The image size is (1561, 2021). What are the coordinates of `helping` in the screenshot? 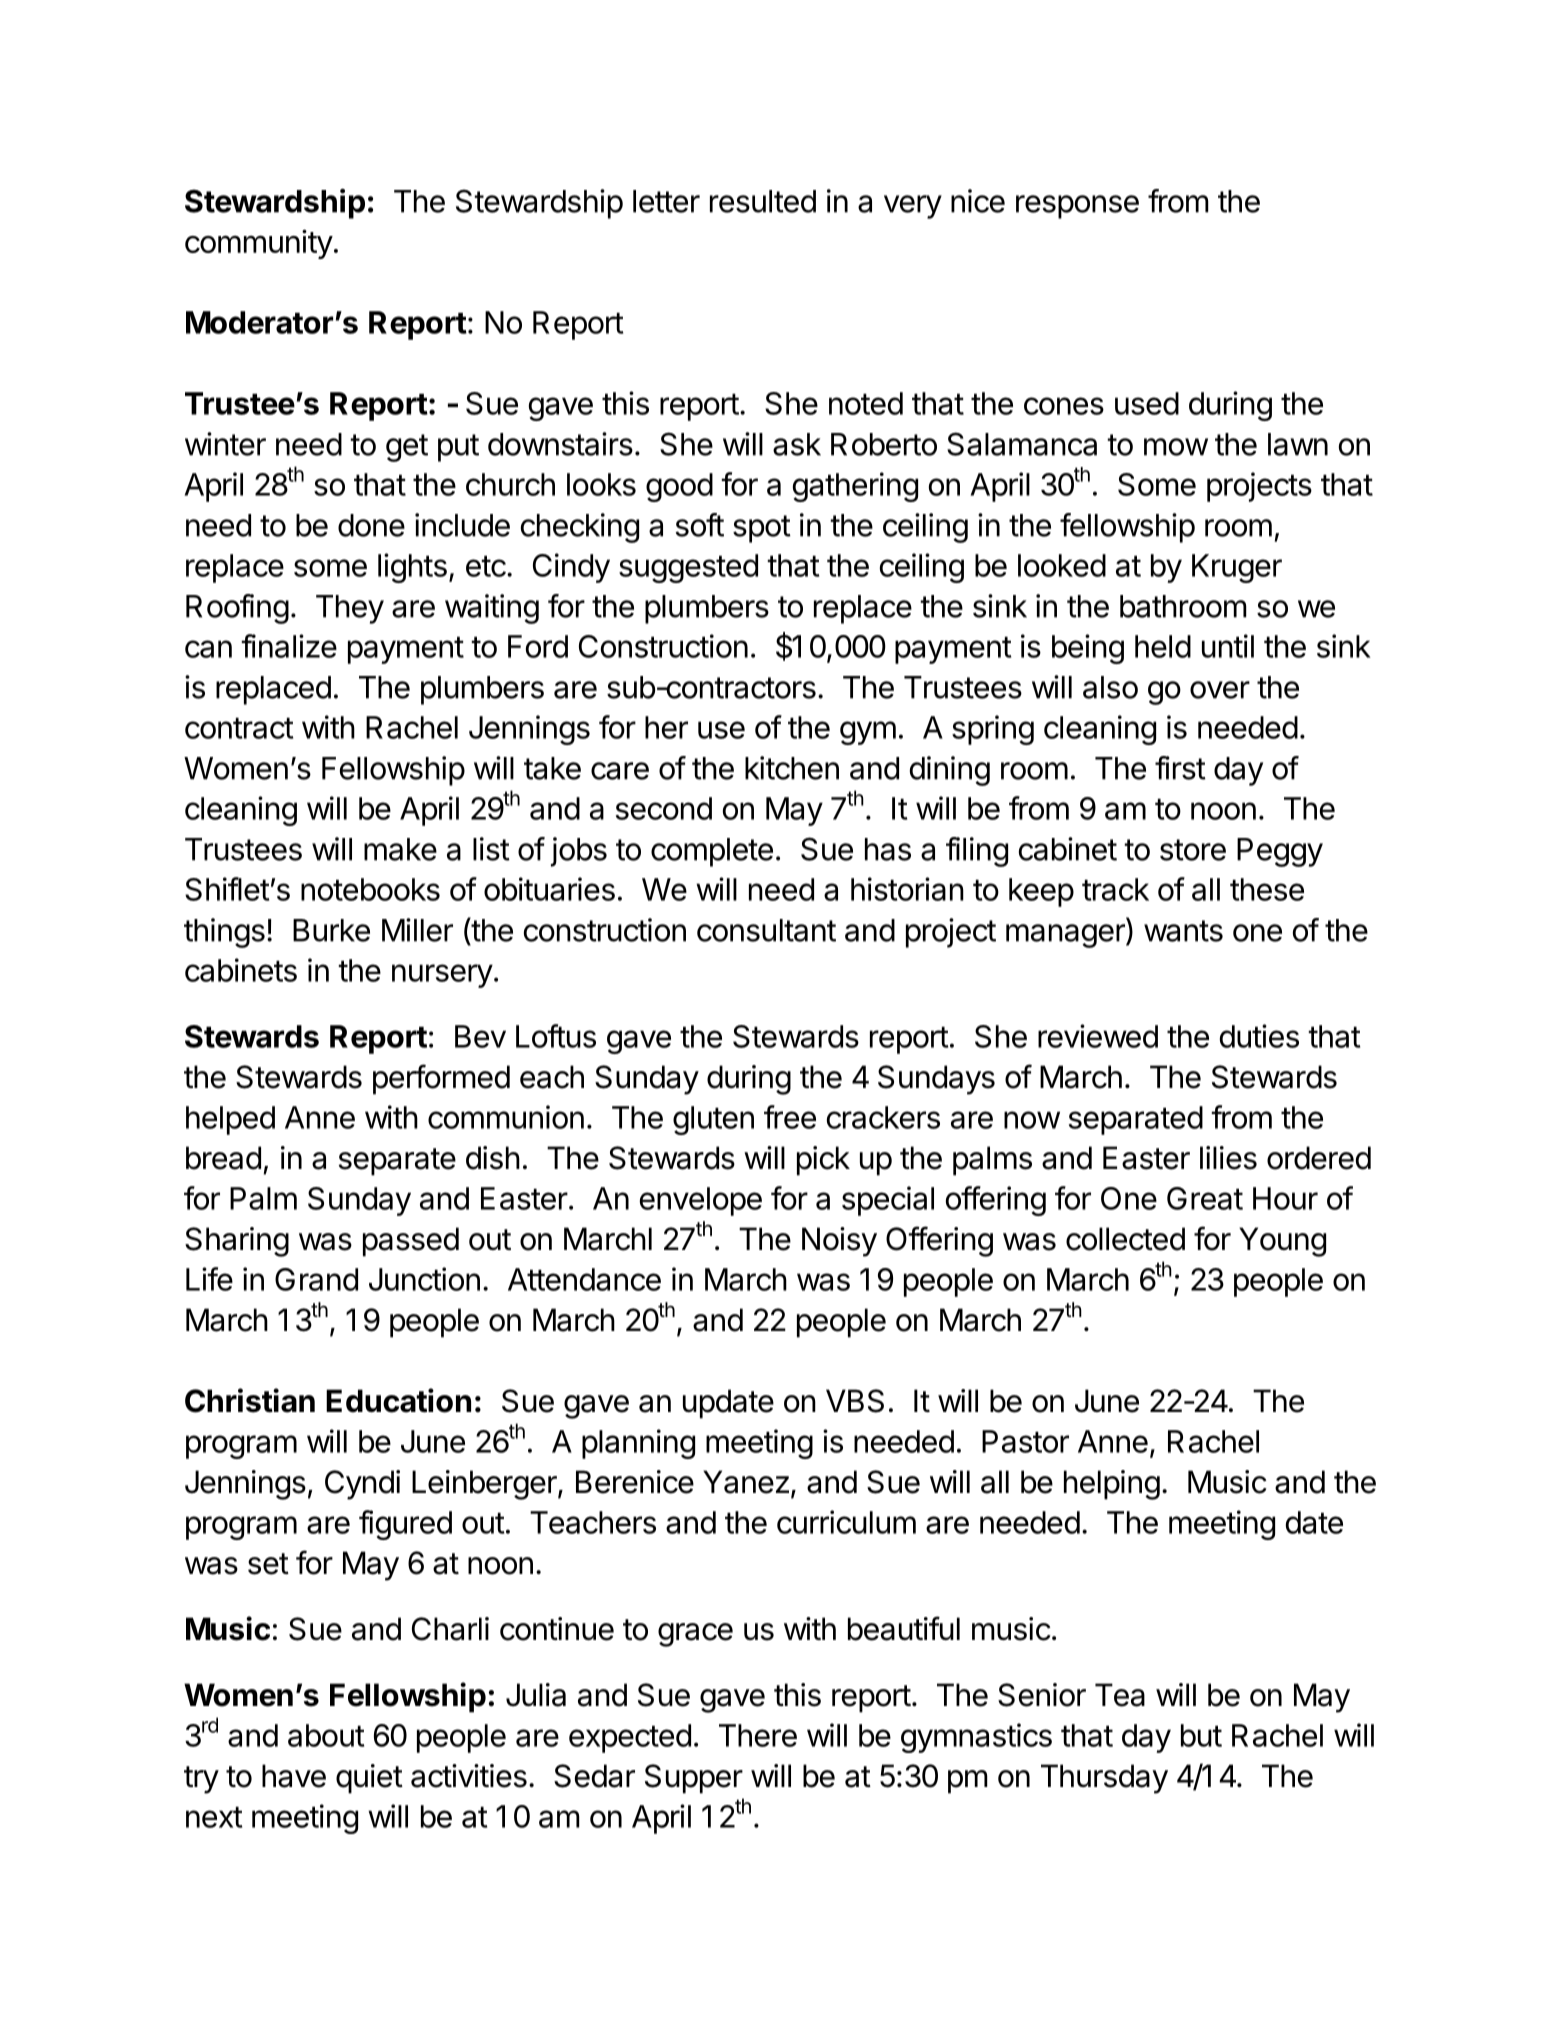 It's located at (1112, 1485).
